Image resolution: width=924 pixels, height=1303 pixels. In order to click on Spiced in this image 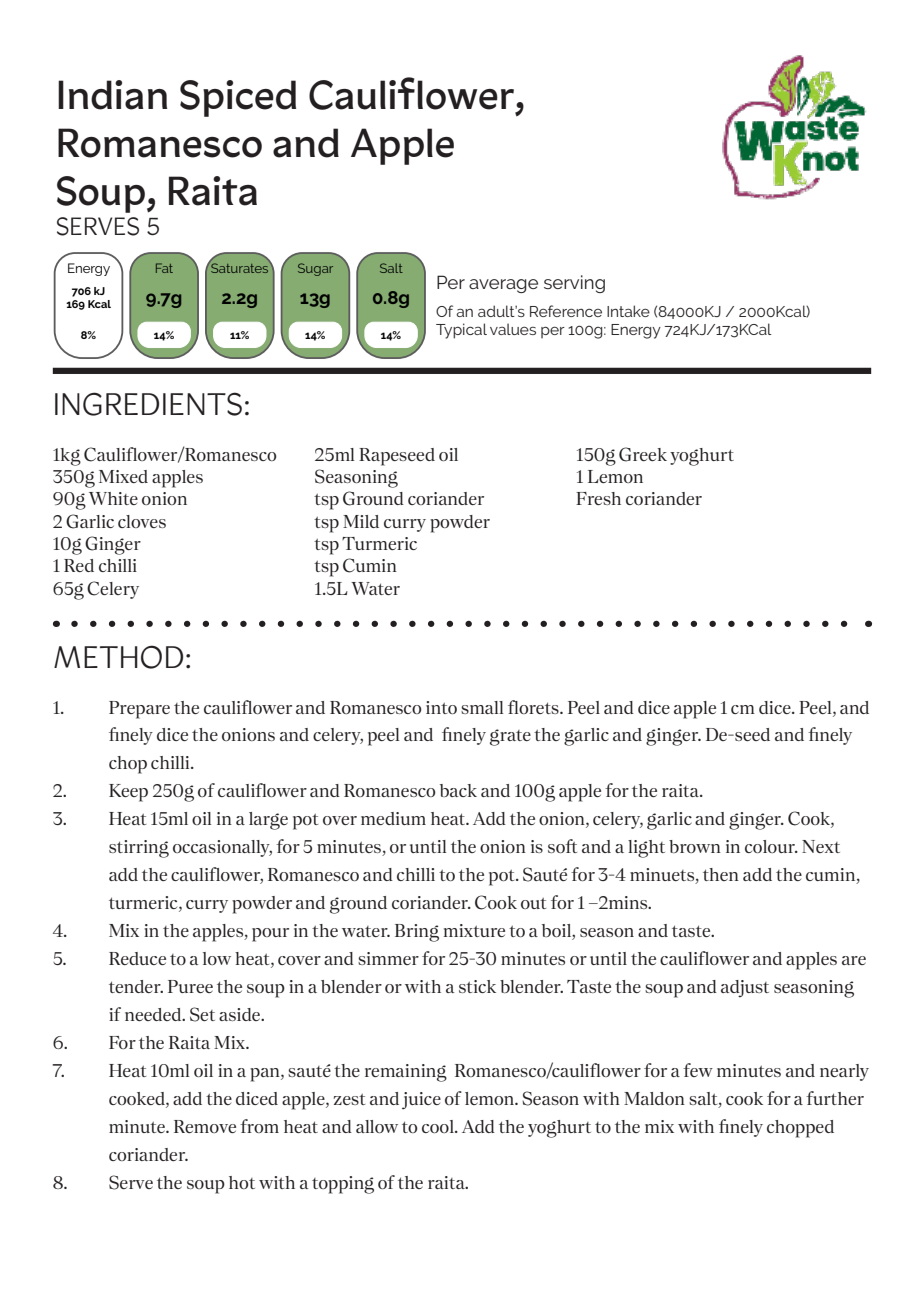, I will do `click(238, 98)`.
